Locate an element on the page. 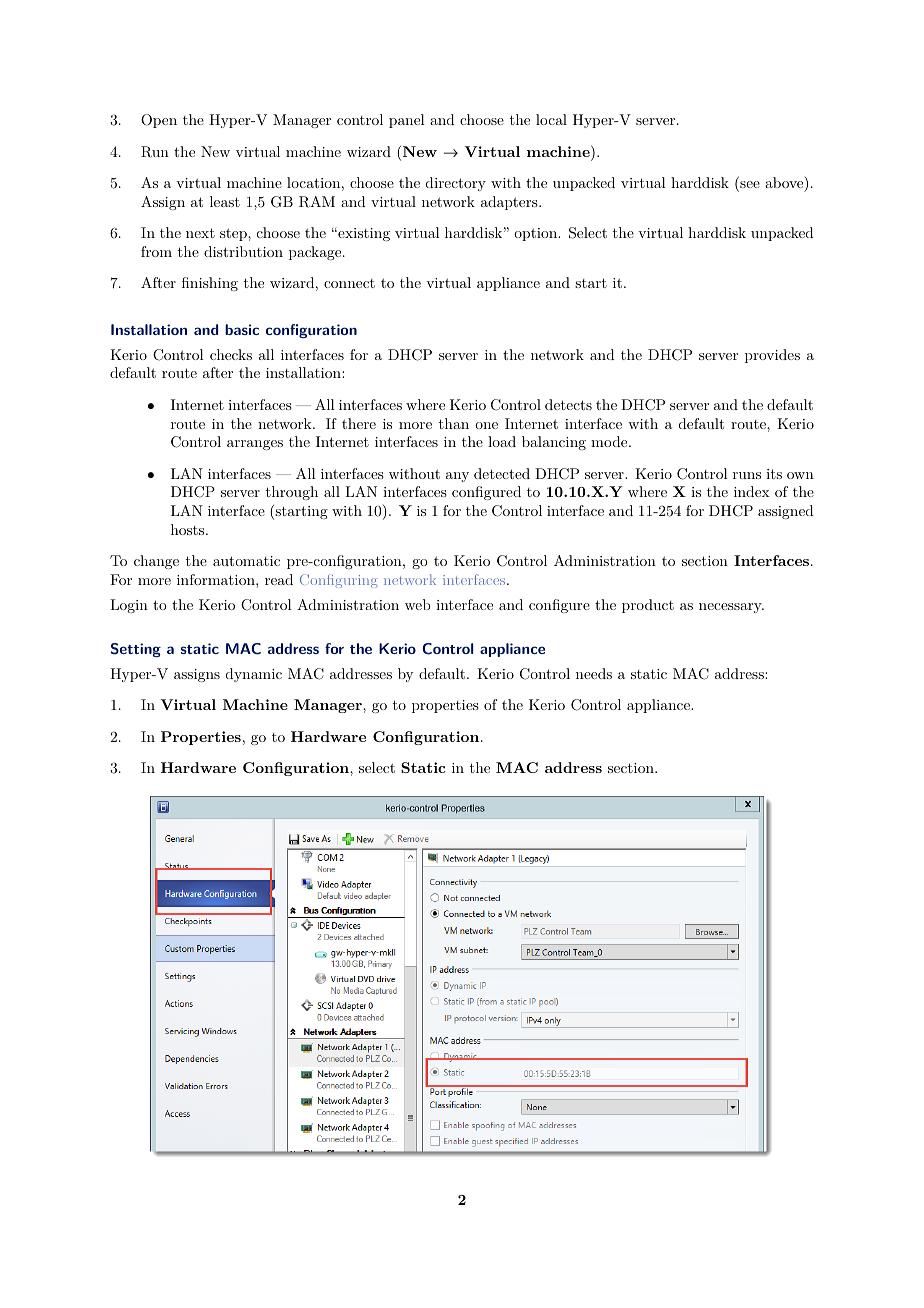  checks is located at coordinates (231, 354).
